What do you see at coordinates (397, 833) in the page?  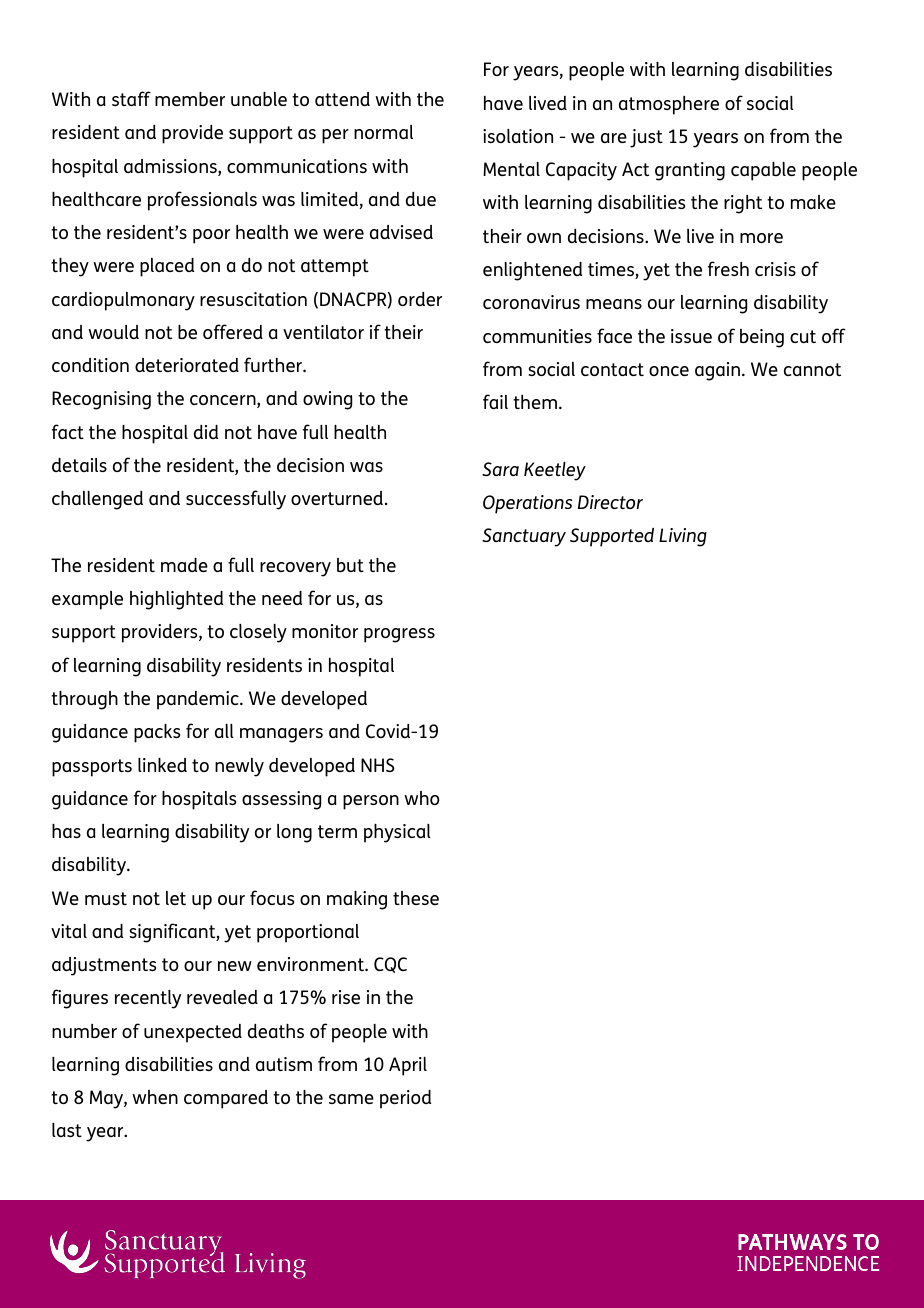 I see `physical` at bounding box center [397, 833].
